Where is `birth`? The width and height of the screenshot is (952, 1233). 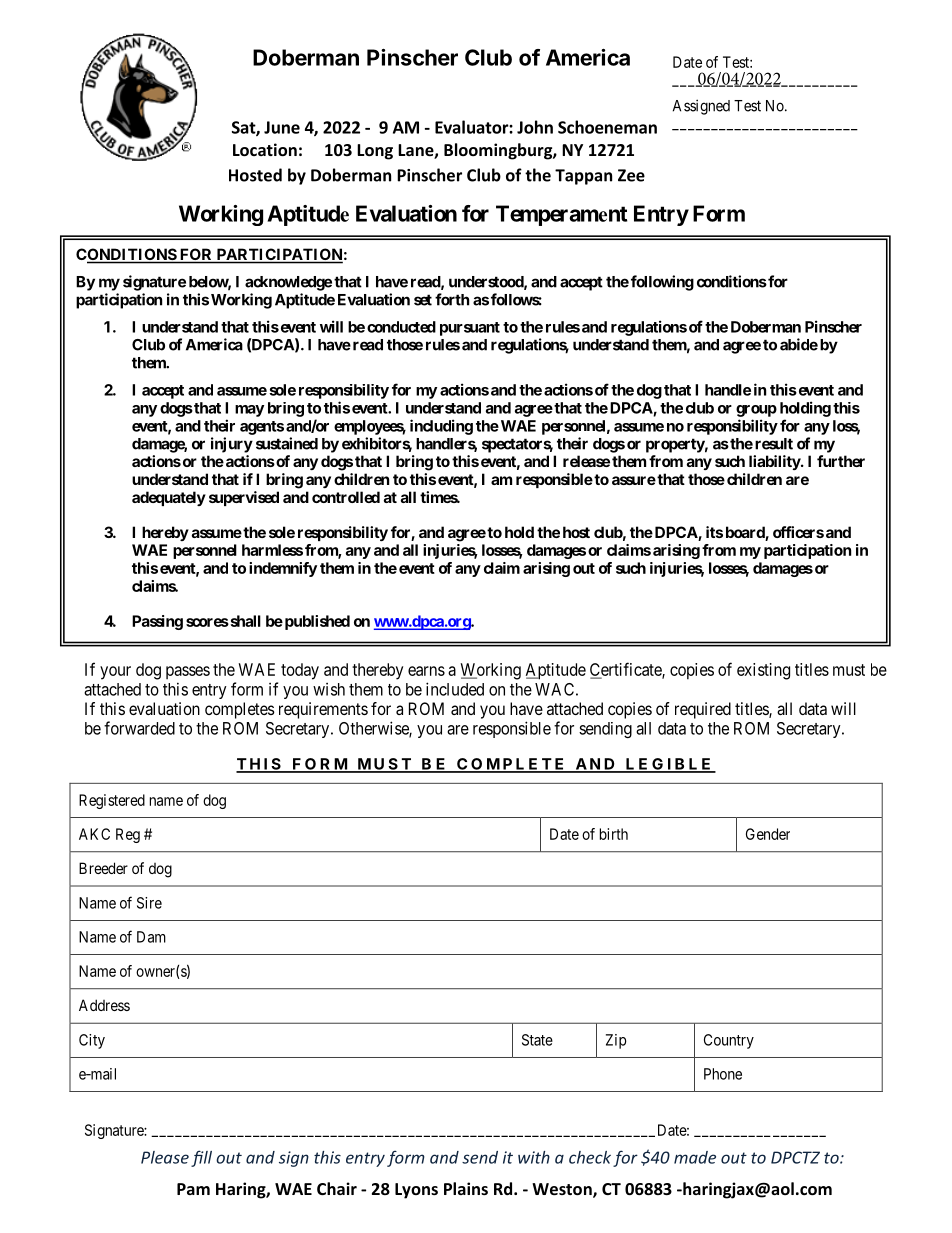 birth is located at coordinates (614, 834).
